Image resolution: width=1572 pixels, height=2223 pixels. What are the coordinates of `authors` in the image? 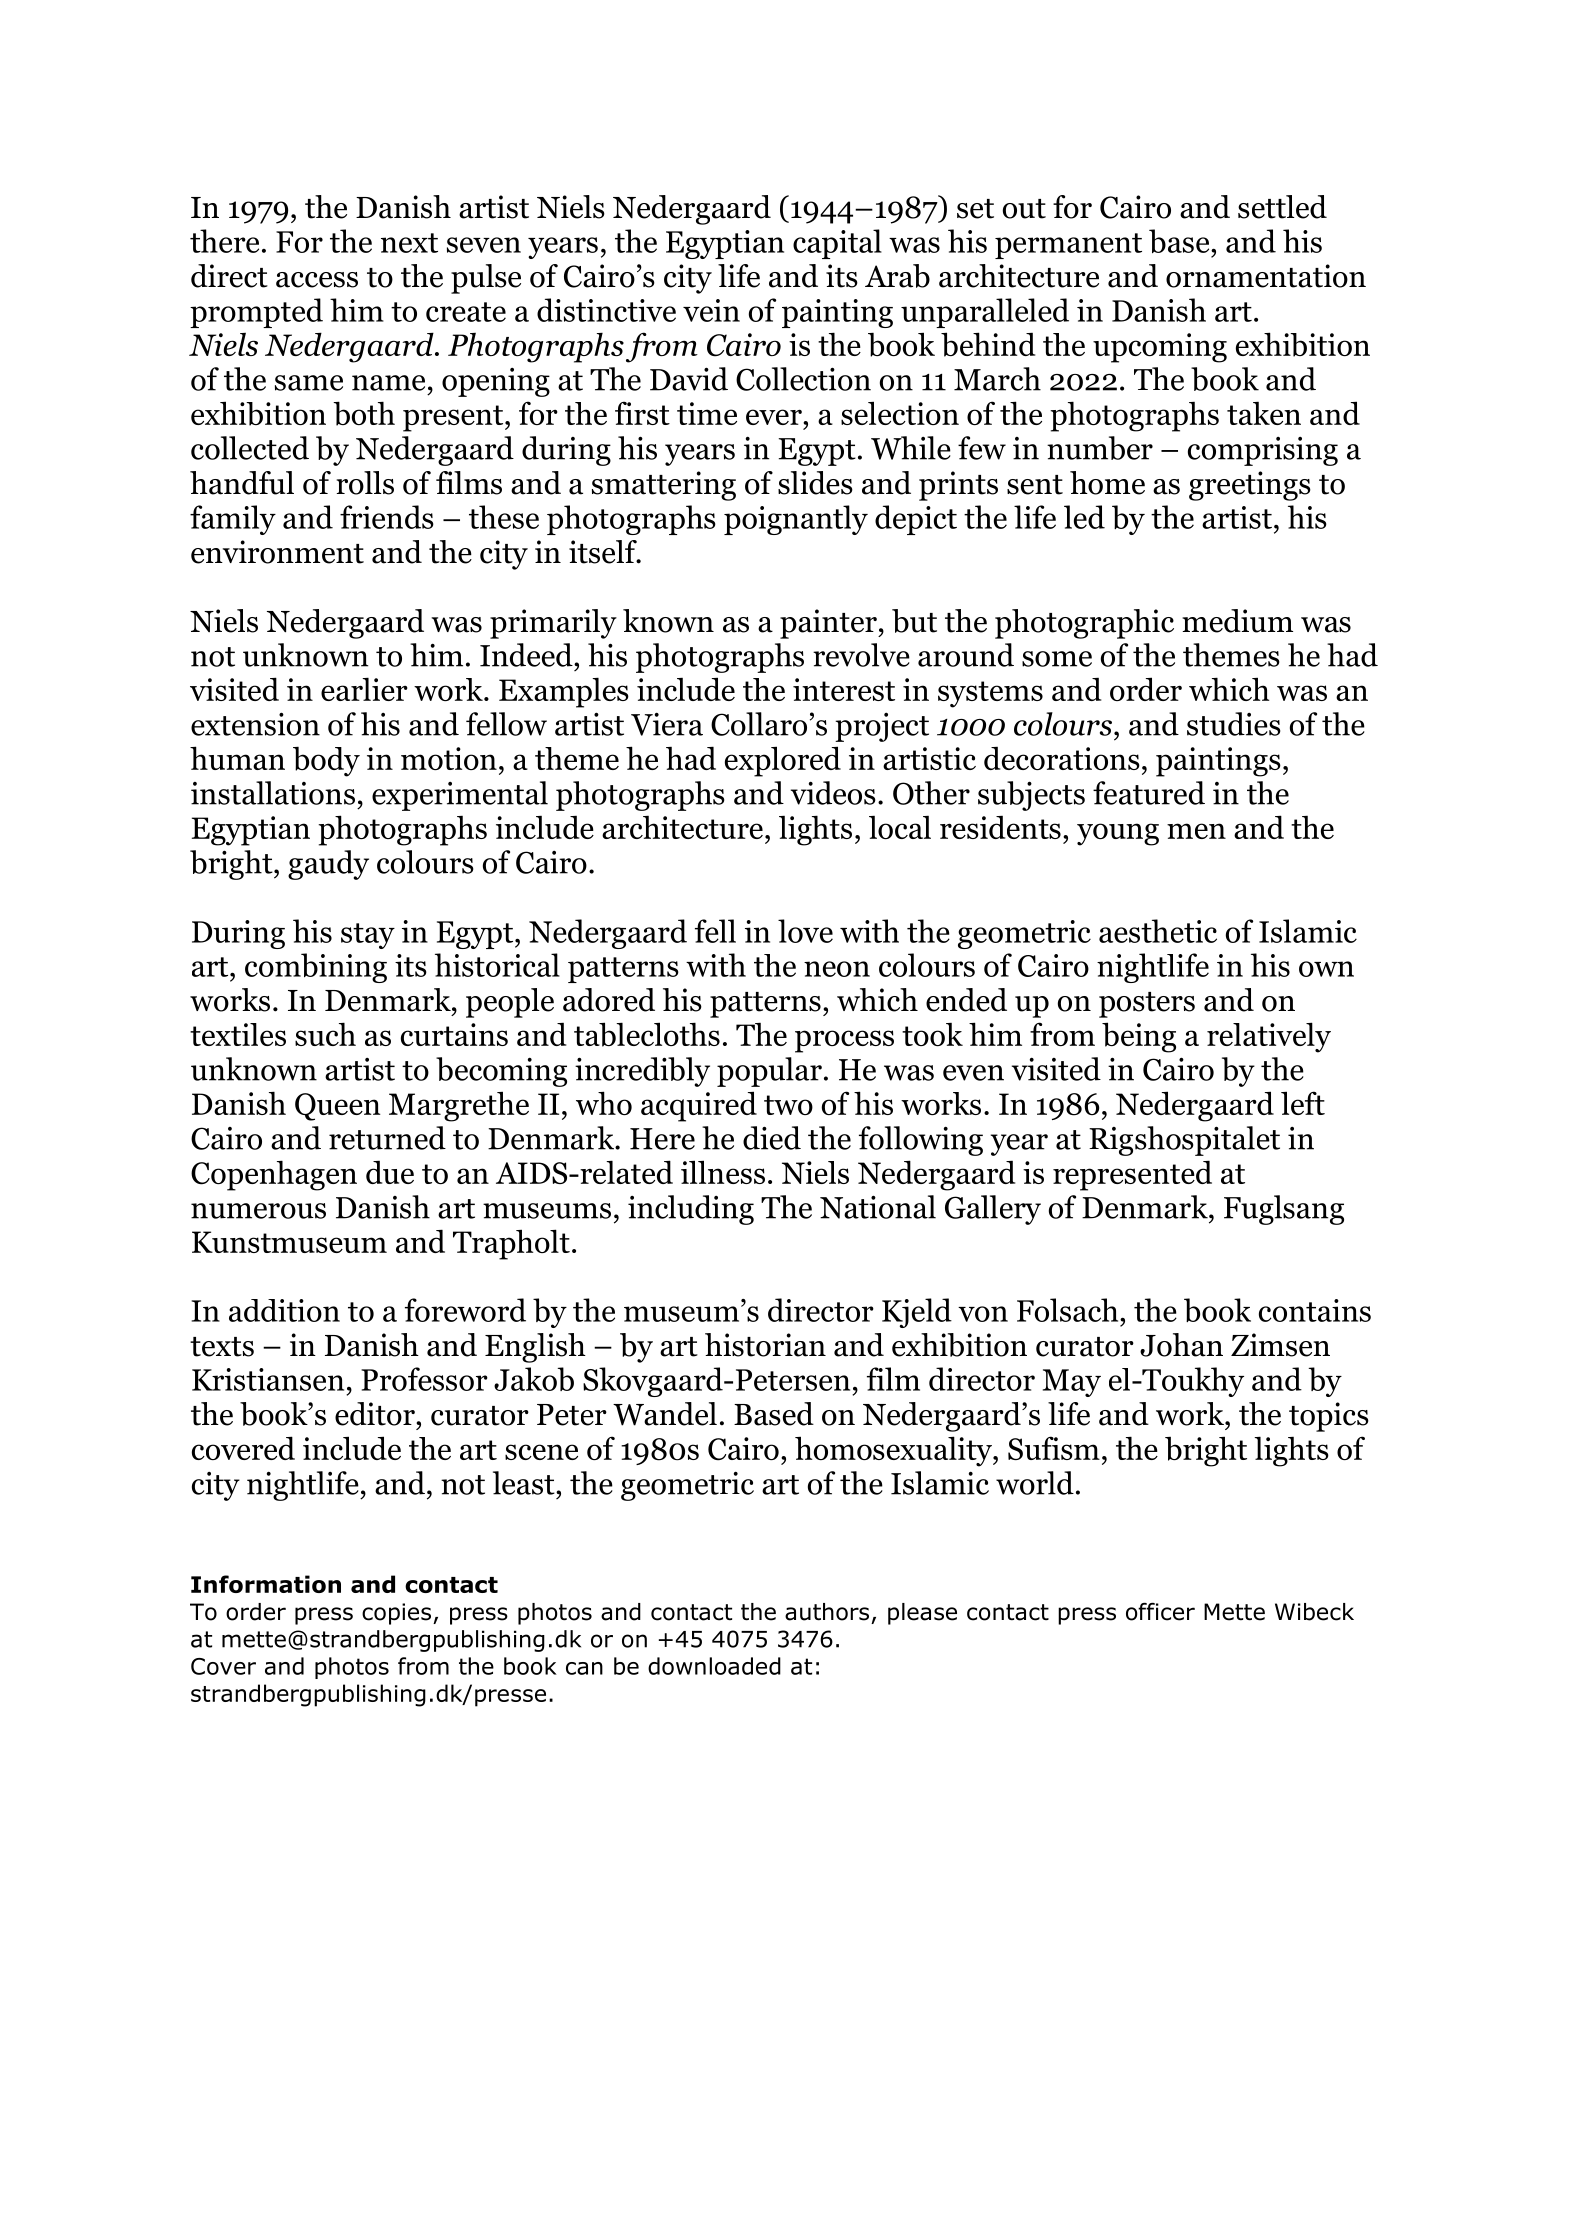 It's located at (827, 1612).
